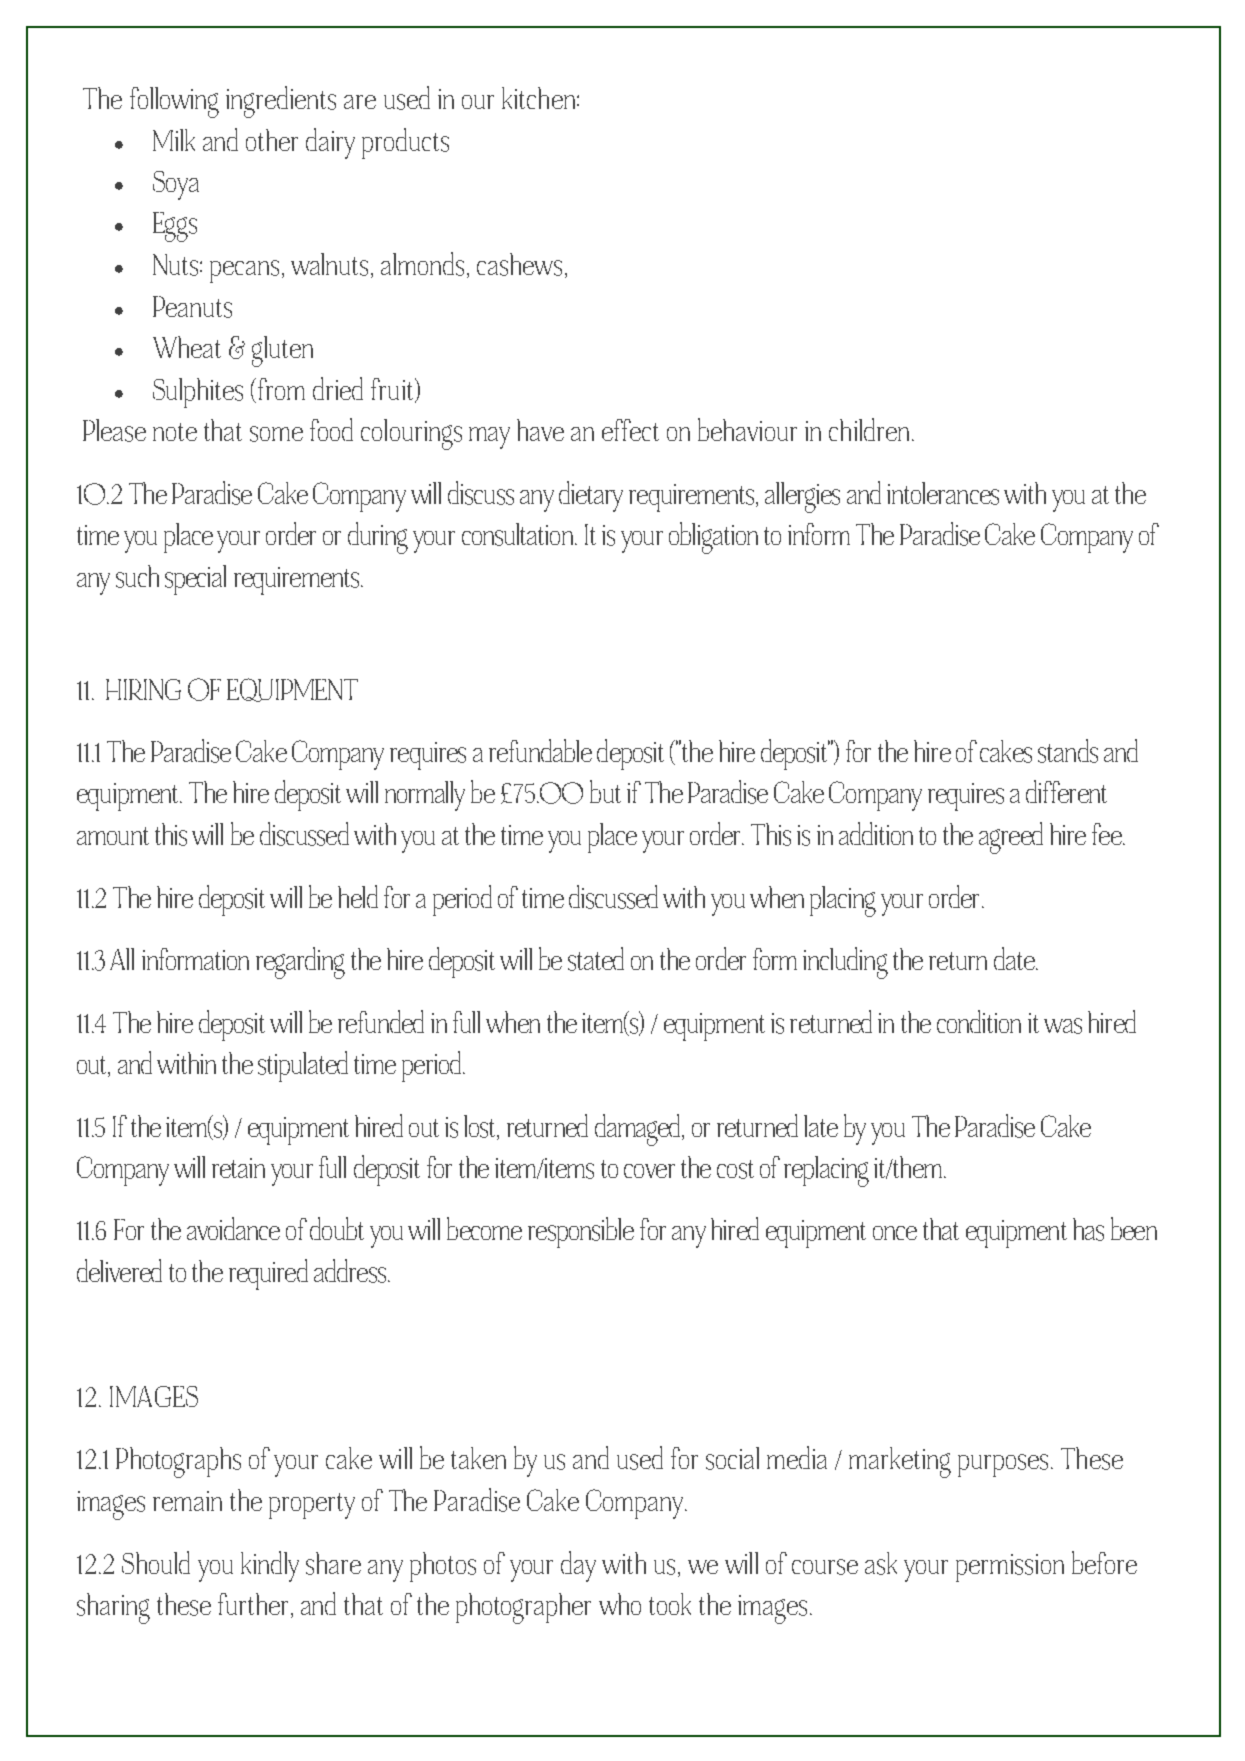 Image resolution: width=1245 pixels, height=1761 pixels. I want to click on stated, so click(596, 959).
